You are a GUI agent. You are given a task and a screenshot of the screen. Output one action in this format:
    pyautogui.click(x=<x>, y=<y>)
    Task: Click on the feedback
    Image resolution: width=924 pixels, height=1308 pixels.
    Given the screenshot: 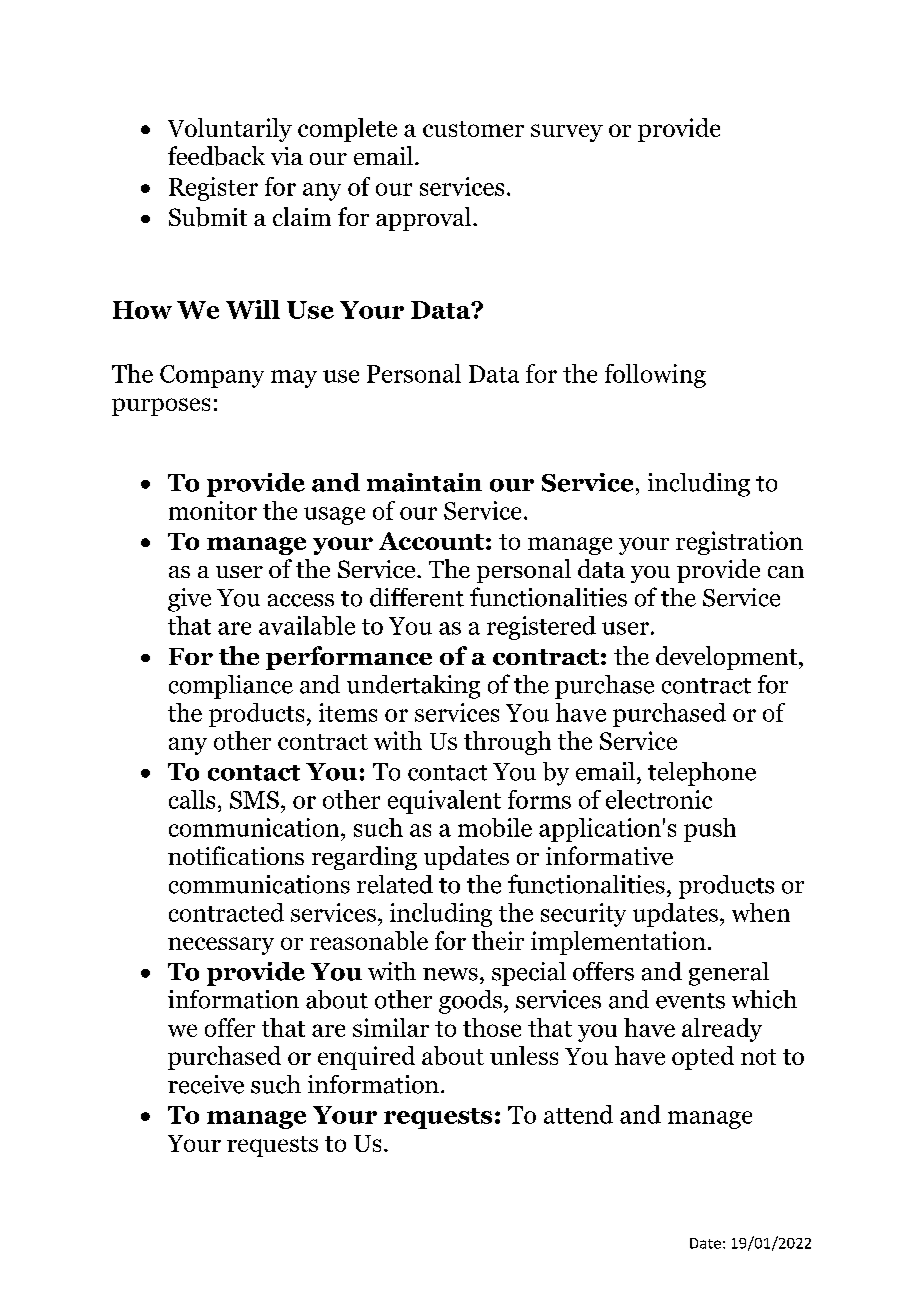 What is the action you would take?
    pyautogui.click(x=216, y=156)
